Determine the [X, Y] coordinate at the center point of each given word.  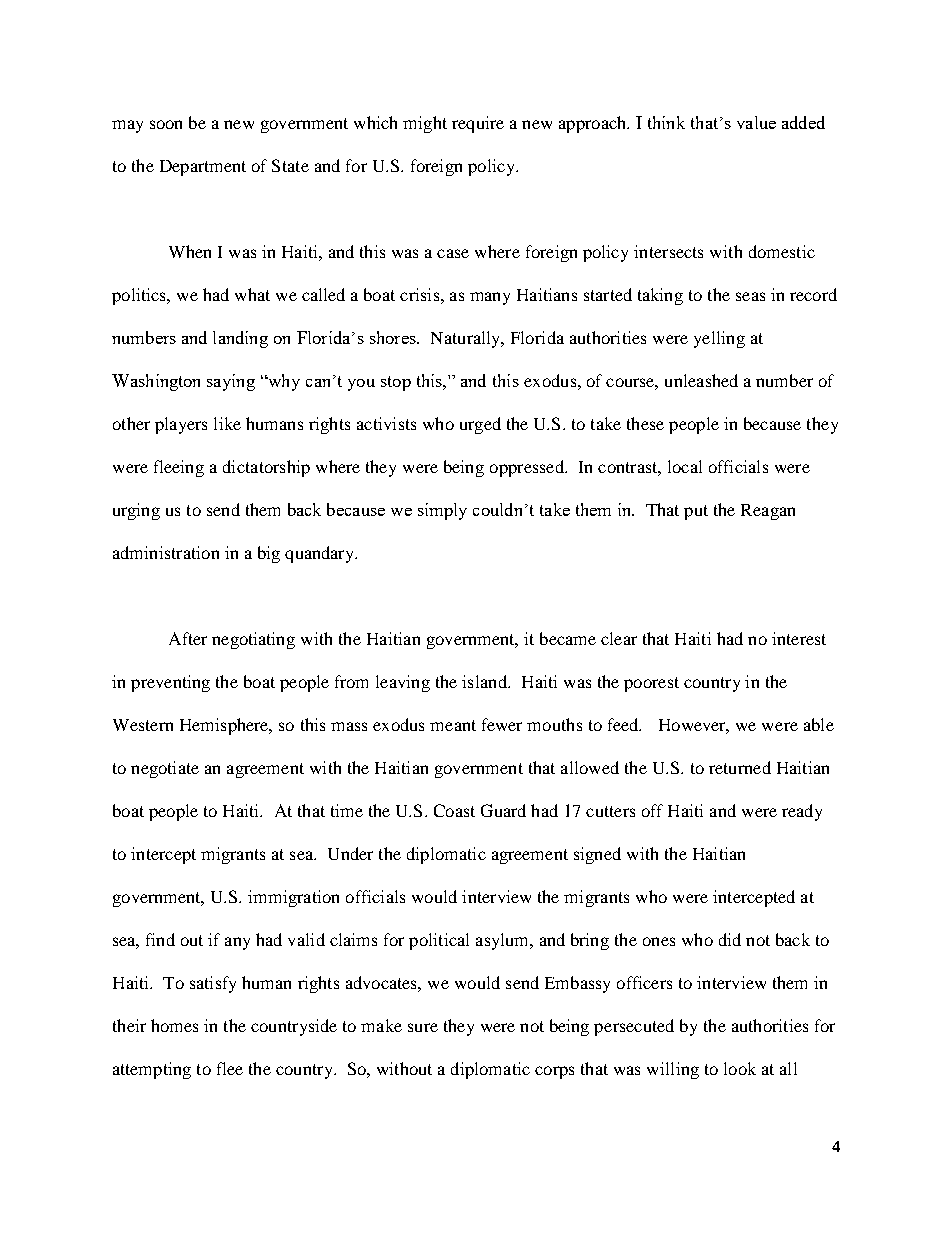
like [227, 423]
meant [453, 725]
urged [480, 425]
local [685, 466]
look [740, 1068]
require [478, 124]
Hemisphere [225, 726]
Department [203, 168]
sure [423, 1027]
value [756, 122]
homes [174, 1025]
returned [740, 767]
